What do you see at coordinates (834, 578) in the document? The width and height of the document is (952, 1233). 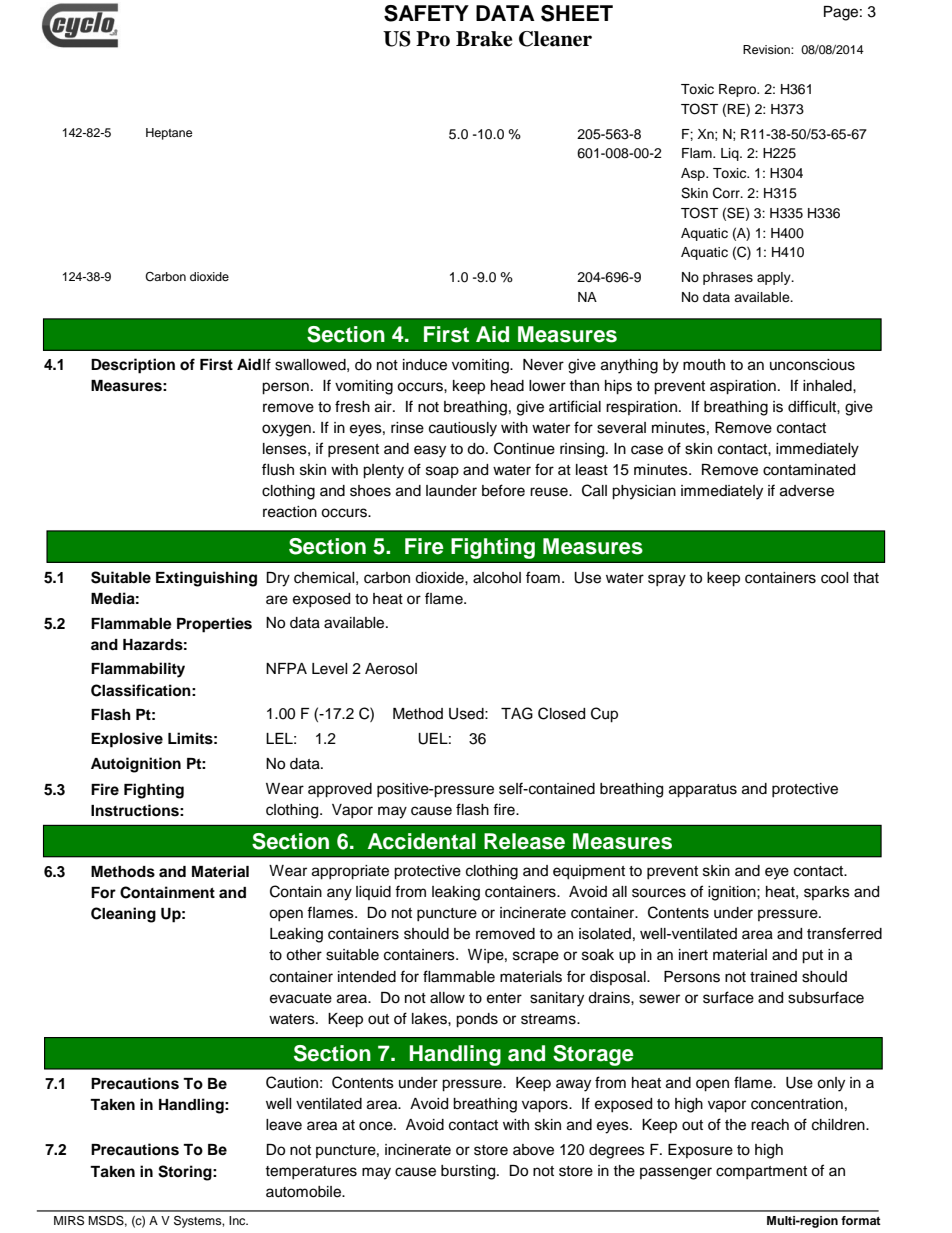 I see `cool` at bounding box center [834, 578].
